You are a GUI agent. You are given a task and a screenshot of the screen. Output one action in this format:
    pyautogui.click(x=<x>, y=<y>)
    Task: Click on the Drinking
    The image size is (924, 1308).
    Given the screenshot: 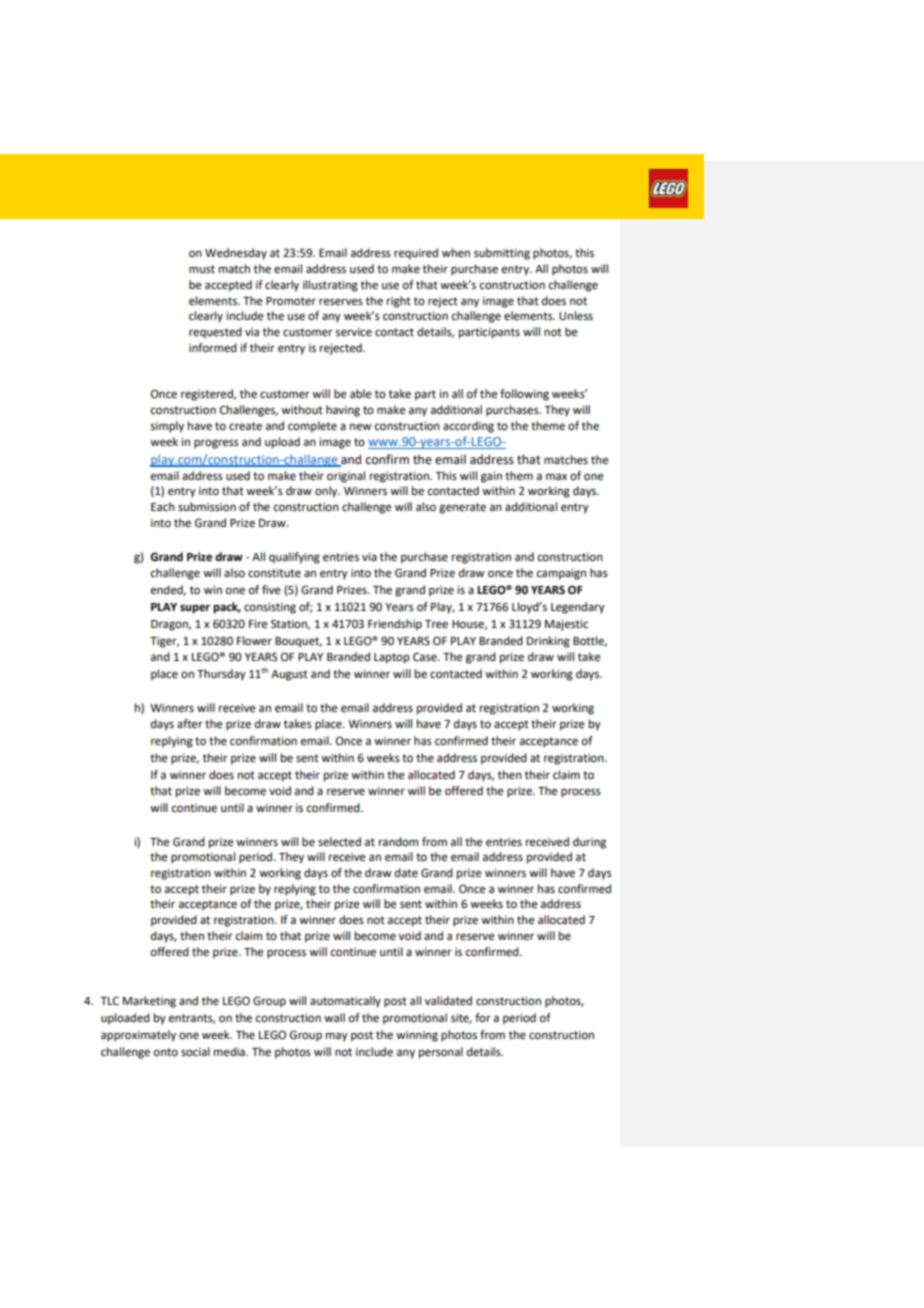 What is the action you would take?
    pyautogui.click(x=548, y=642)
